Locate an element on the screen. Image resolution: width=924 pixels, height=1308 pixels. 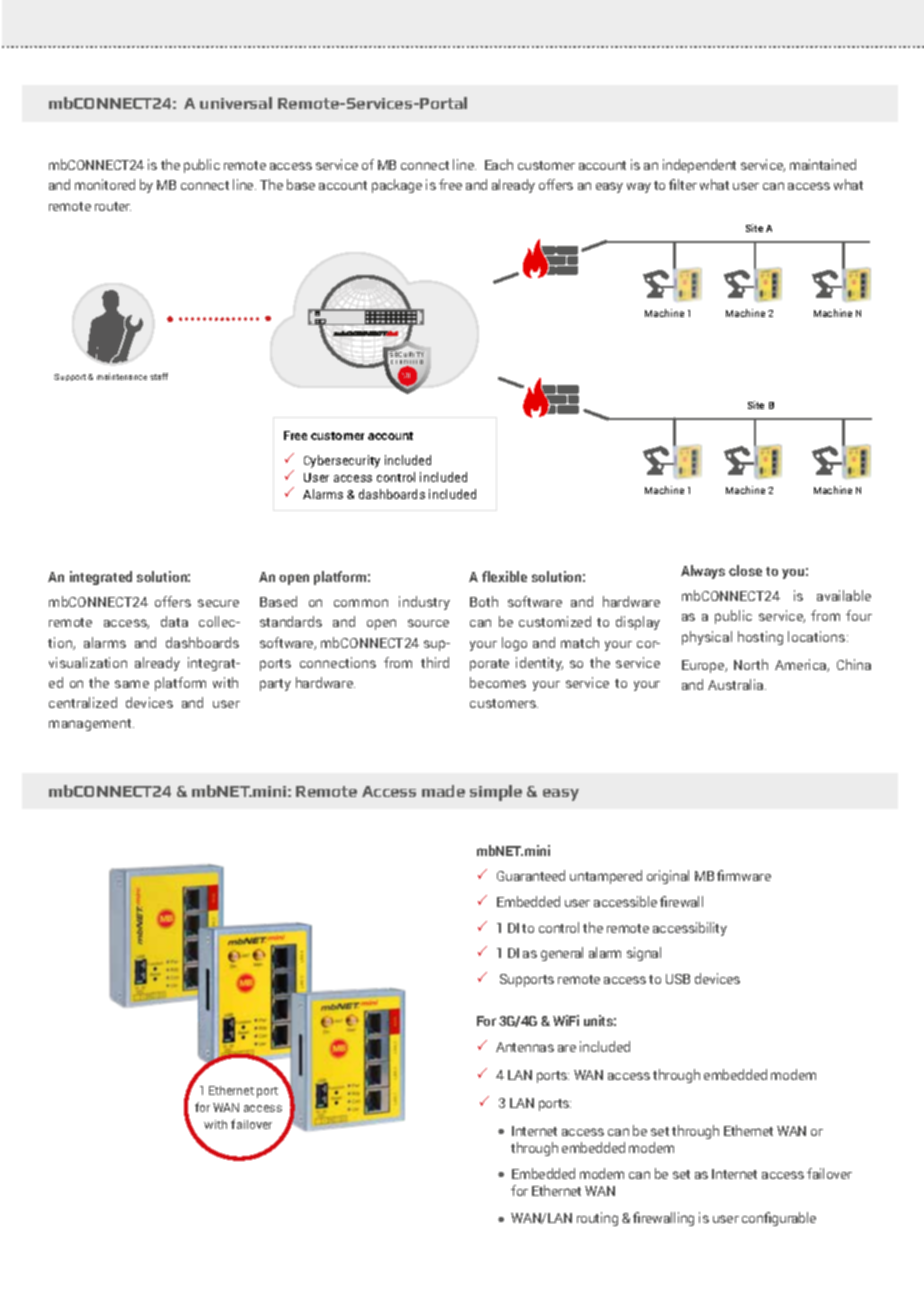
staff is located at coordinates (159, 376).
